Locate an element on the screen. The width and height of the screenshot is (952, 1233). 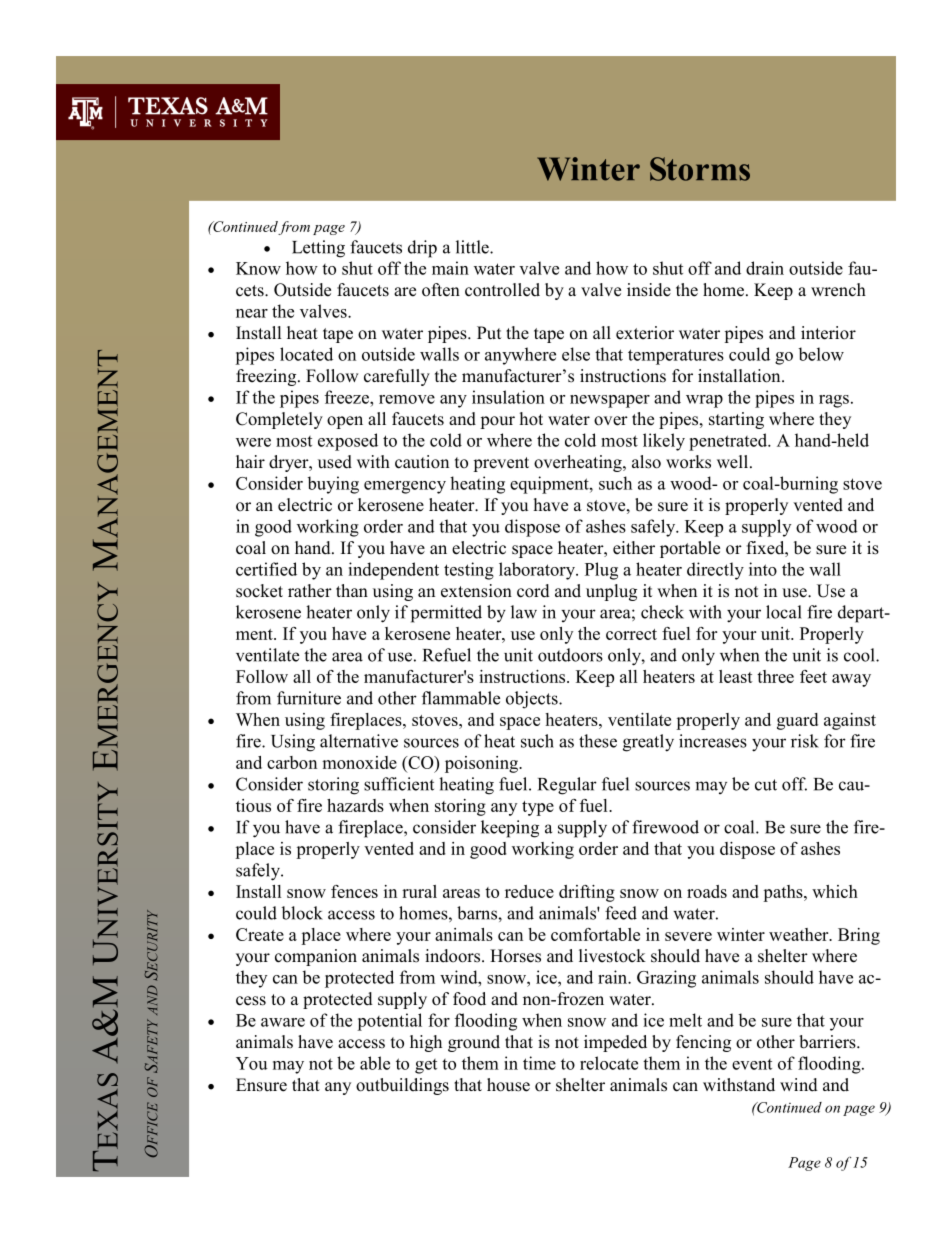
barriers is located at coordinates (828, 1042).
